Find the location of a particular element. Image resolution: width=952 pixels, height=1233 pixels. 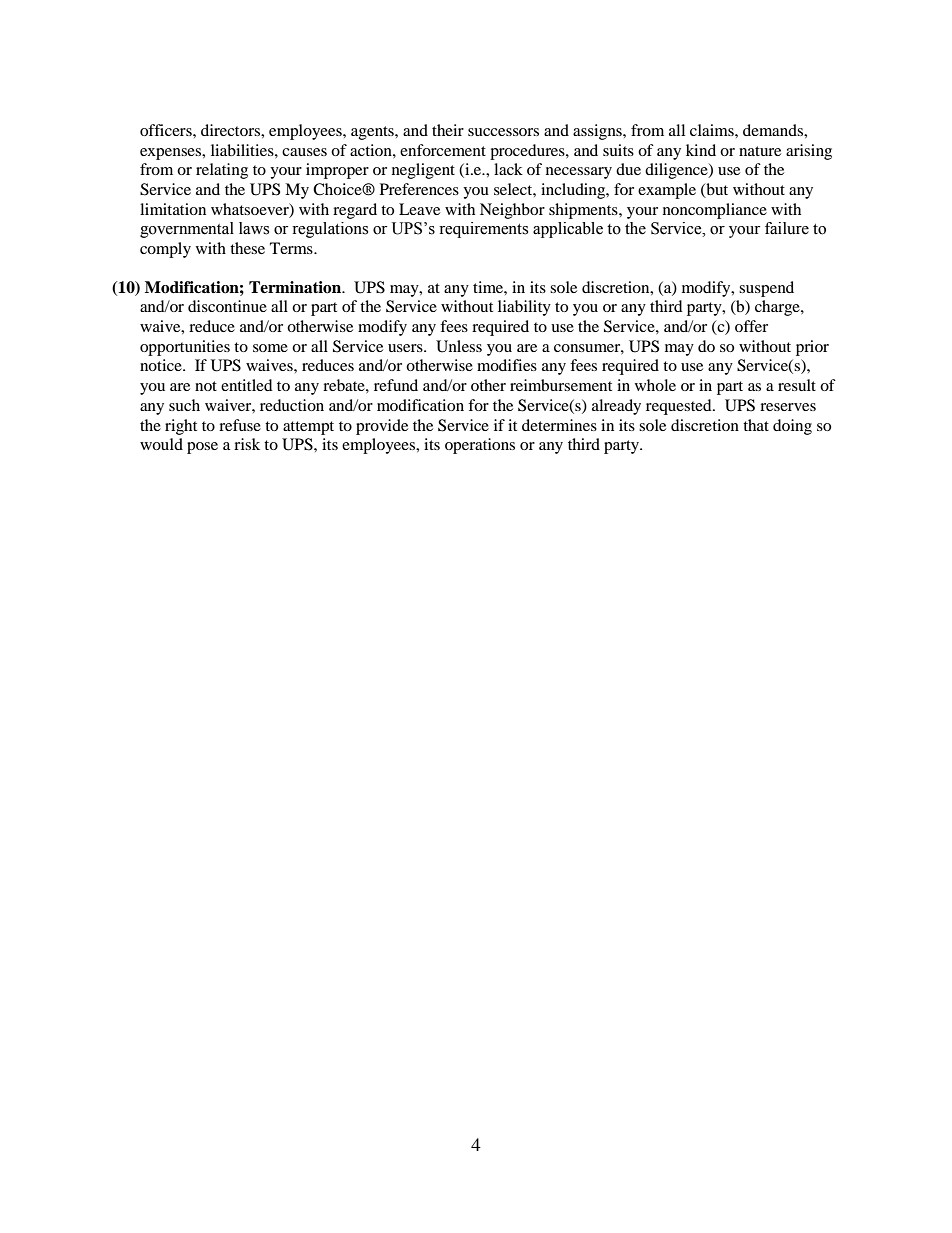

that is located at coordinates (756, 425).
